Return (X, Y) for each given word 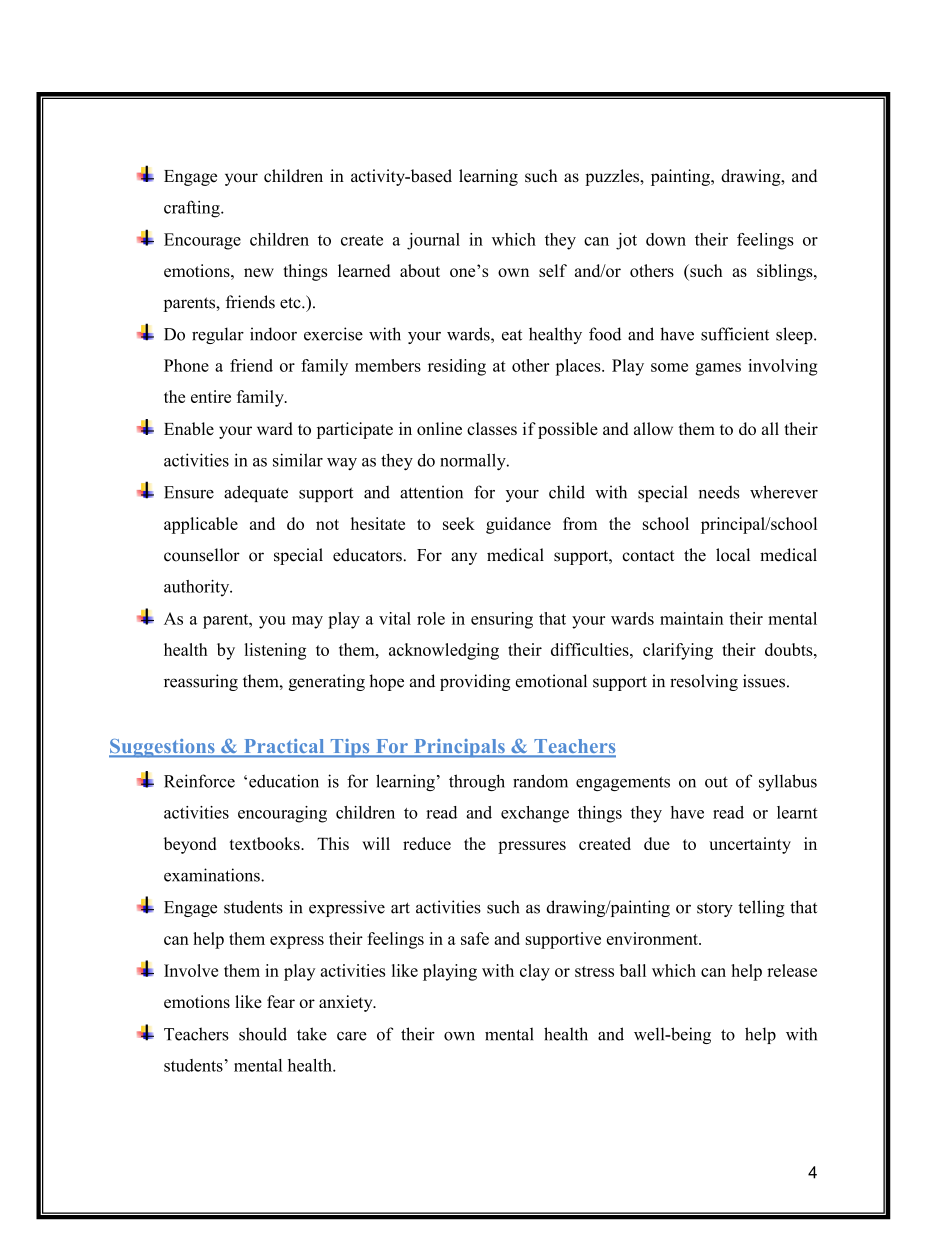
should (263, 1034)
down (666, 239)
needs (719, 492)
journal (433, 241)
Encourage (202, 241)
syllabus (788, 782)
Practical (284, 747)
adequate (256, 493)
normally (474, 462)
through (477, 782)
